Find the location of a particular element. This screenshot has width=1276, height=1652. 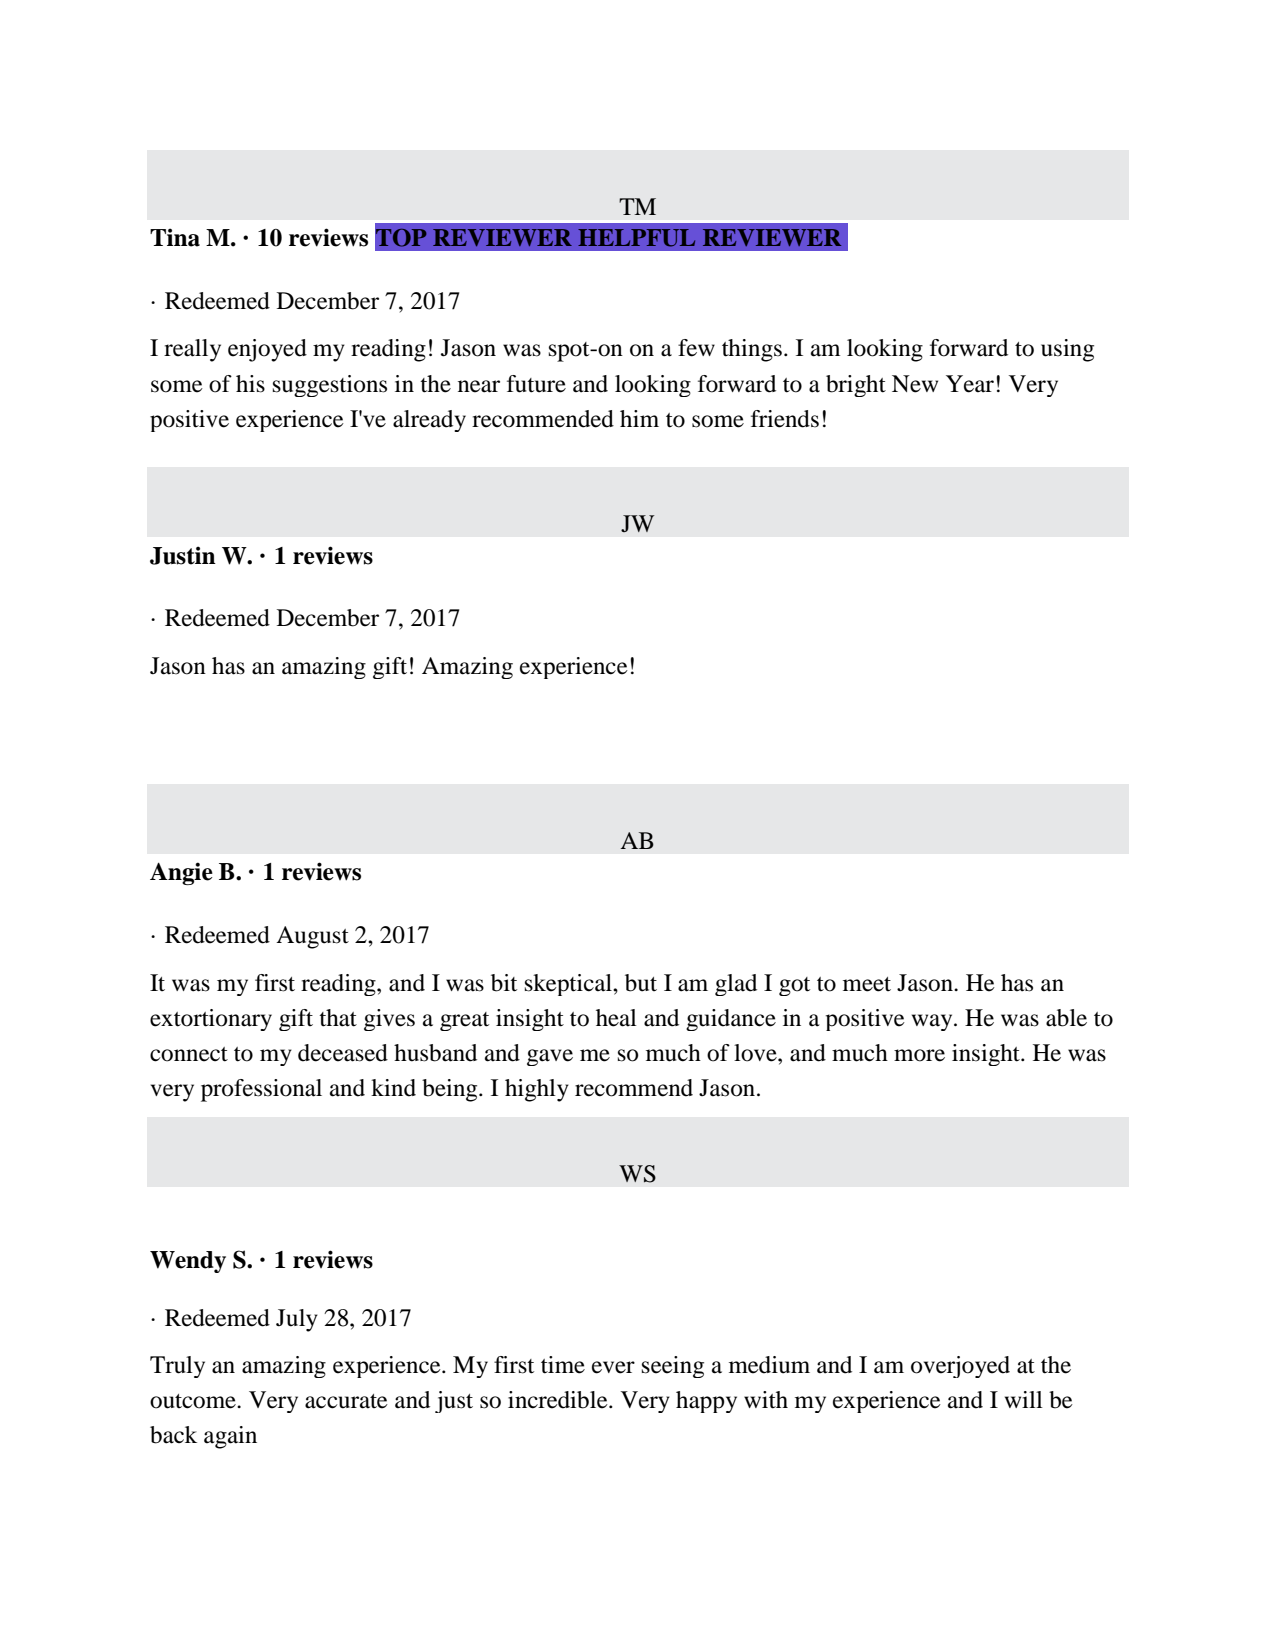

enjoyed is located at coordinates (267, 350).
